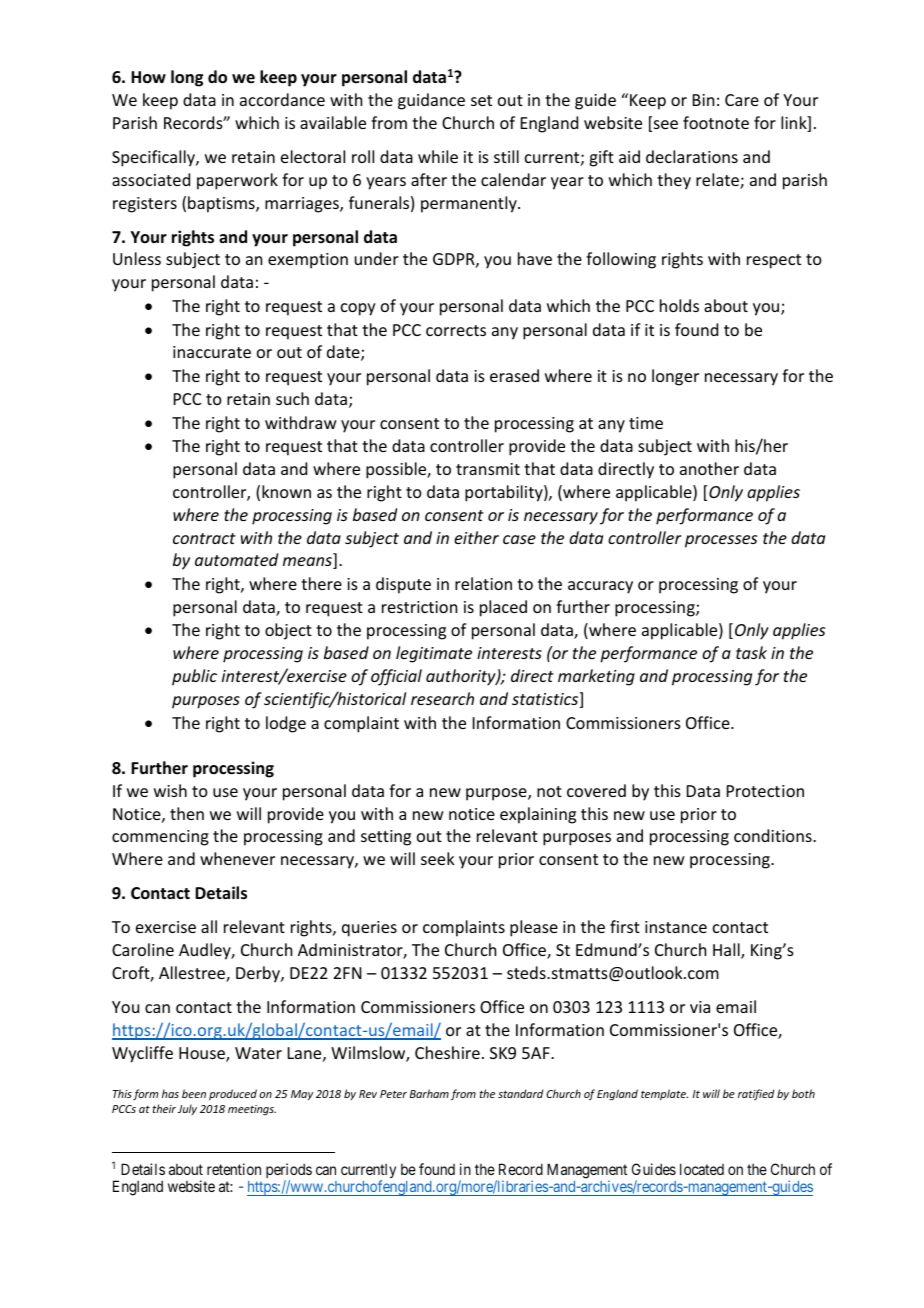 The image size is (924, 1308). I want to click on footnote, so click(716, 122).
